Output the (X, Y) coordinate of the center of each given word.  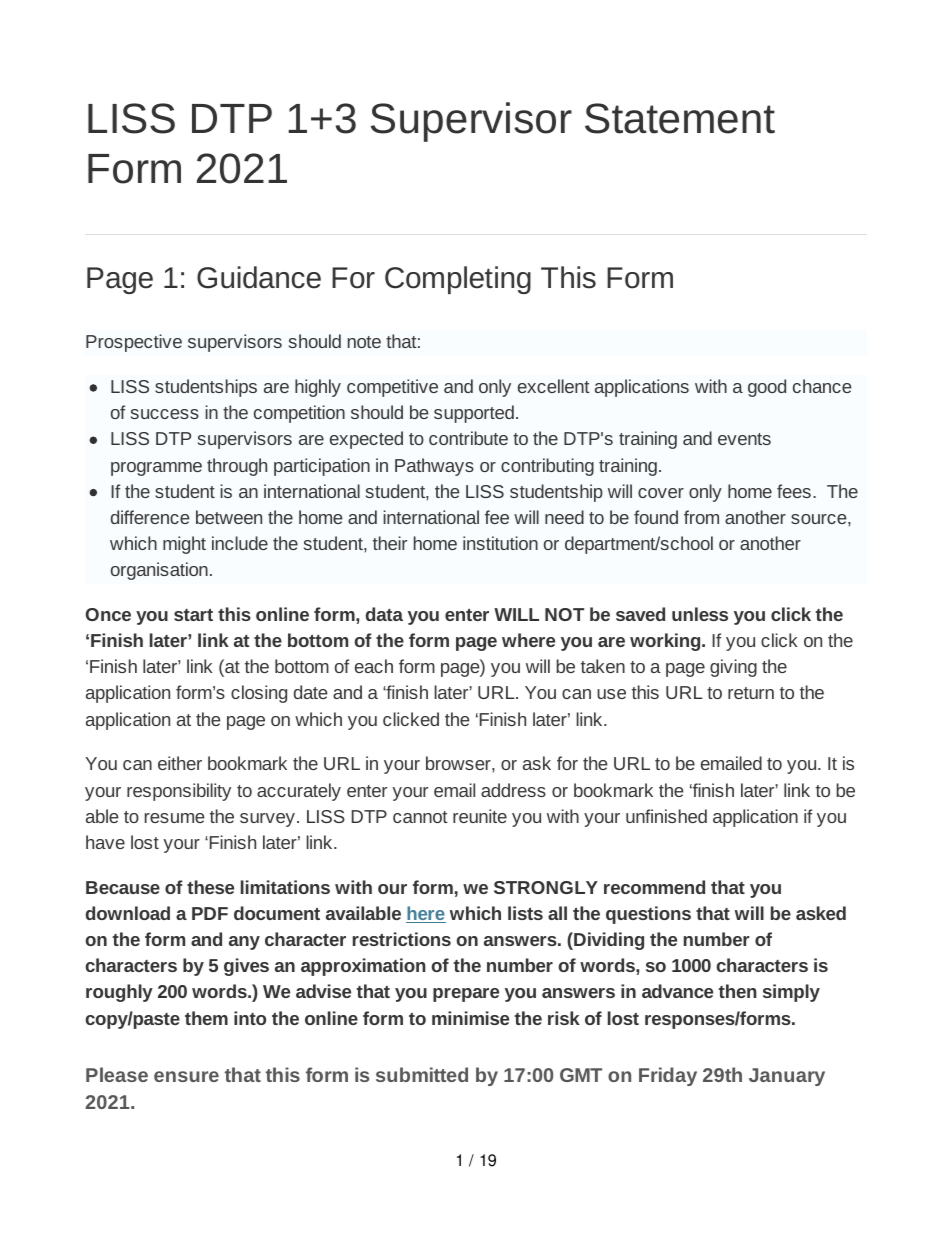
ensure (186, 1076)
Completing (458, 280)
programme (156, 469)
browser (459, 763)
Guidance (259, 277)
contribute (468, 438)
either (180, 763)
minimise (470, 1018)
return (751, 693)
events (744, 439)
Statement (680, 118)
